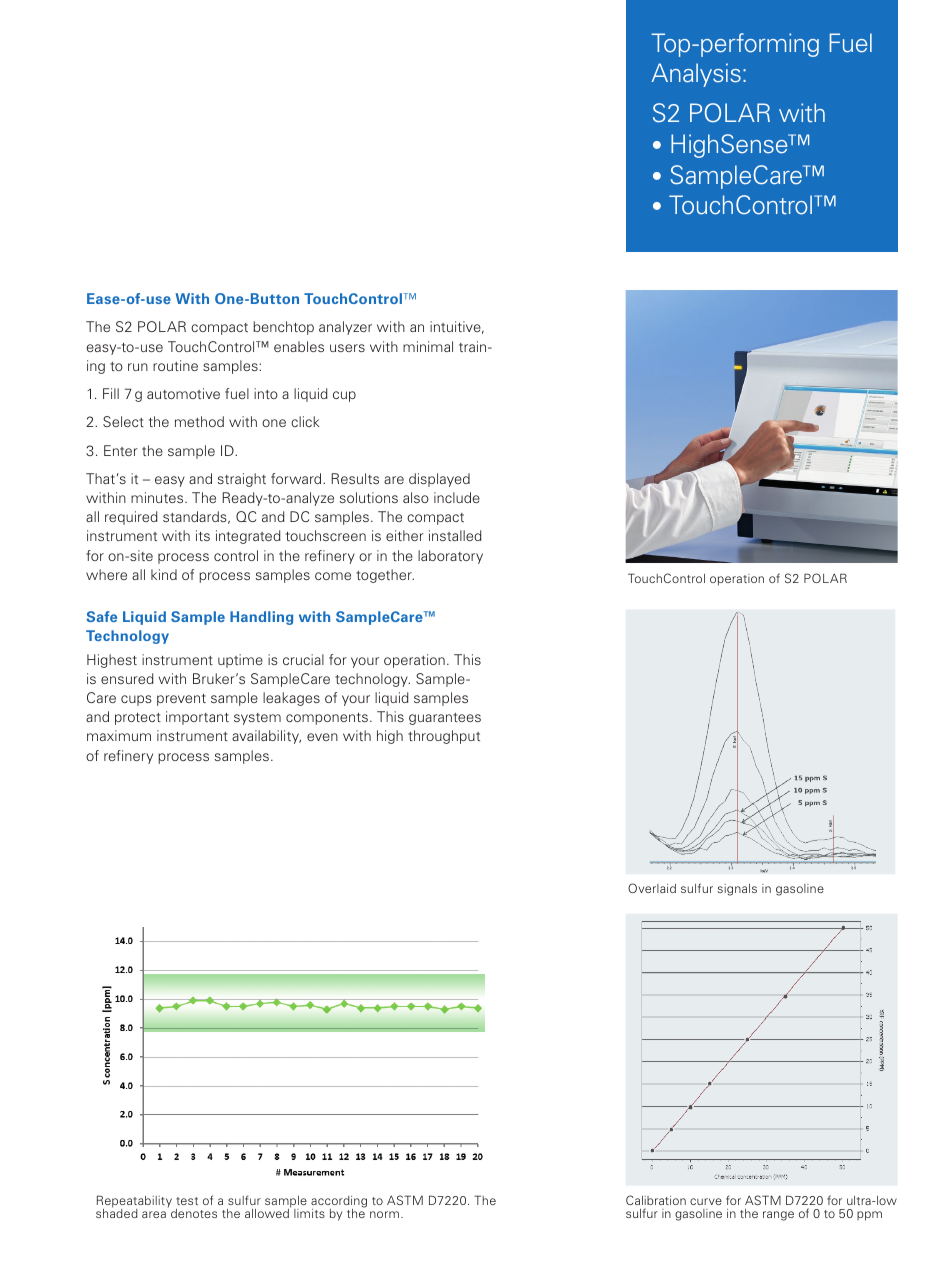 This screenshot has height=1265, width=952. I want to click on curve, so click(706, 1201).
